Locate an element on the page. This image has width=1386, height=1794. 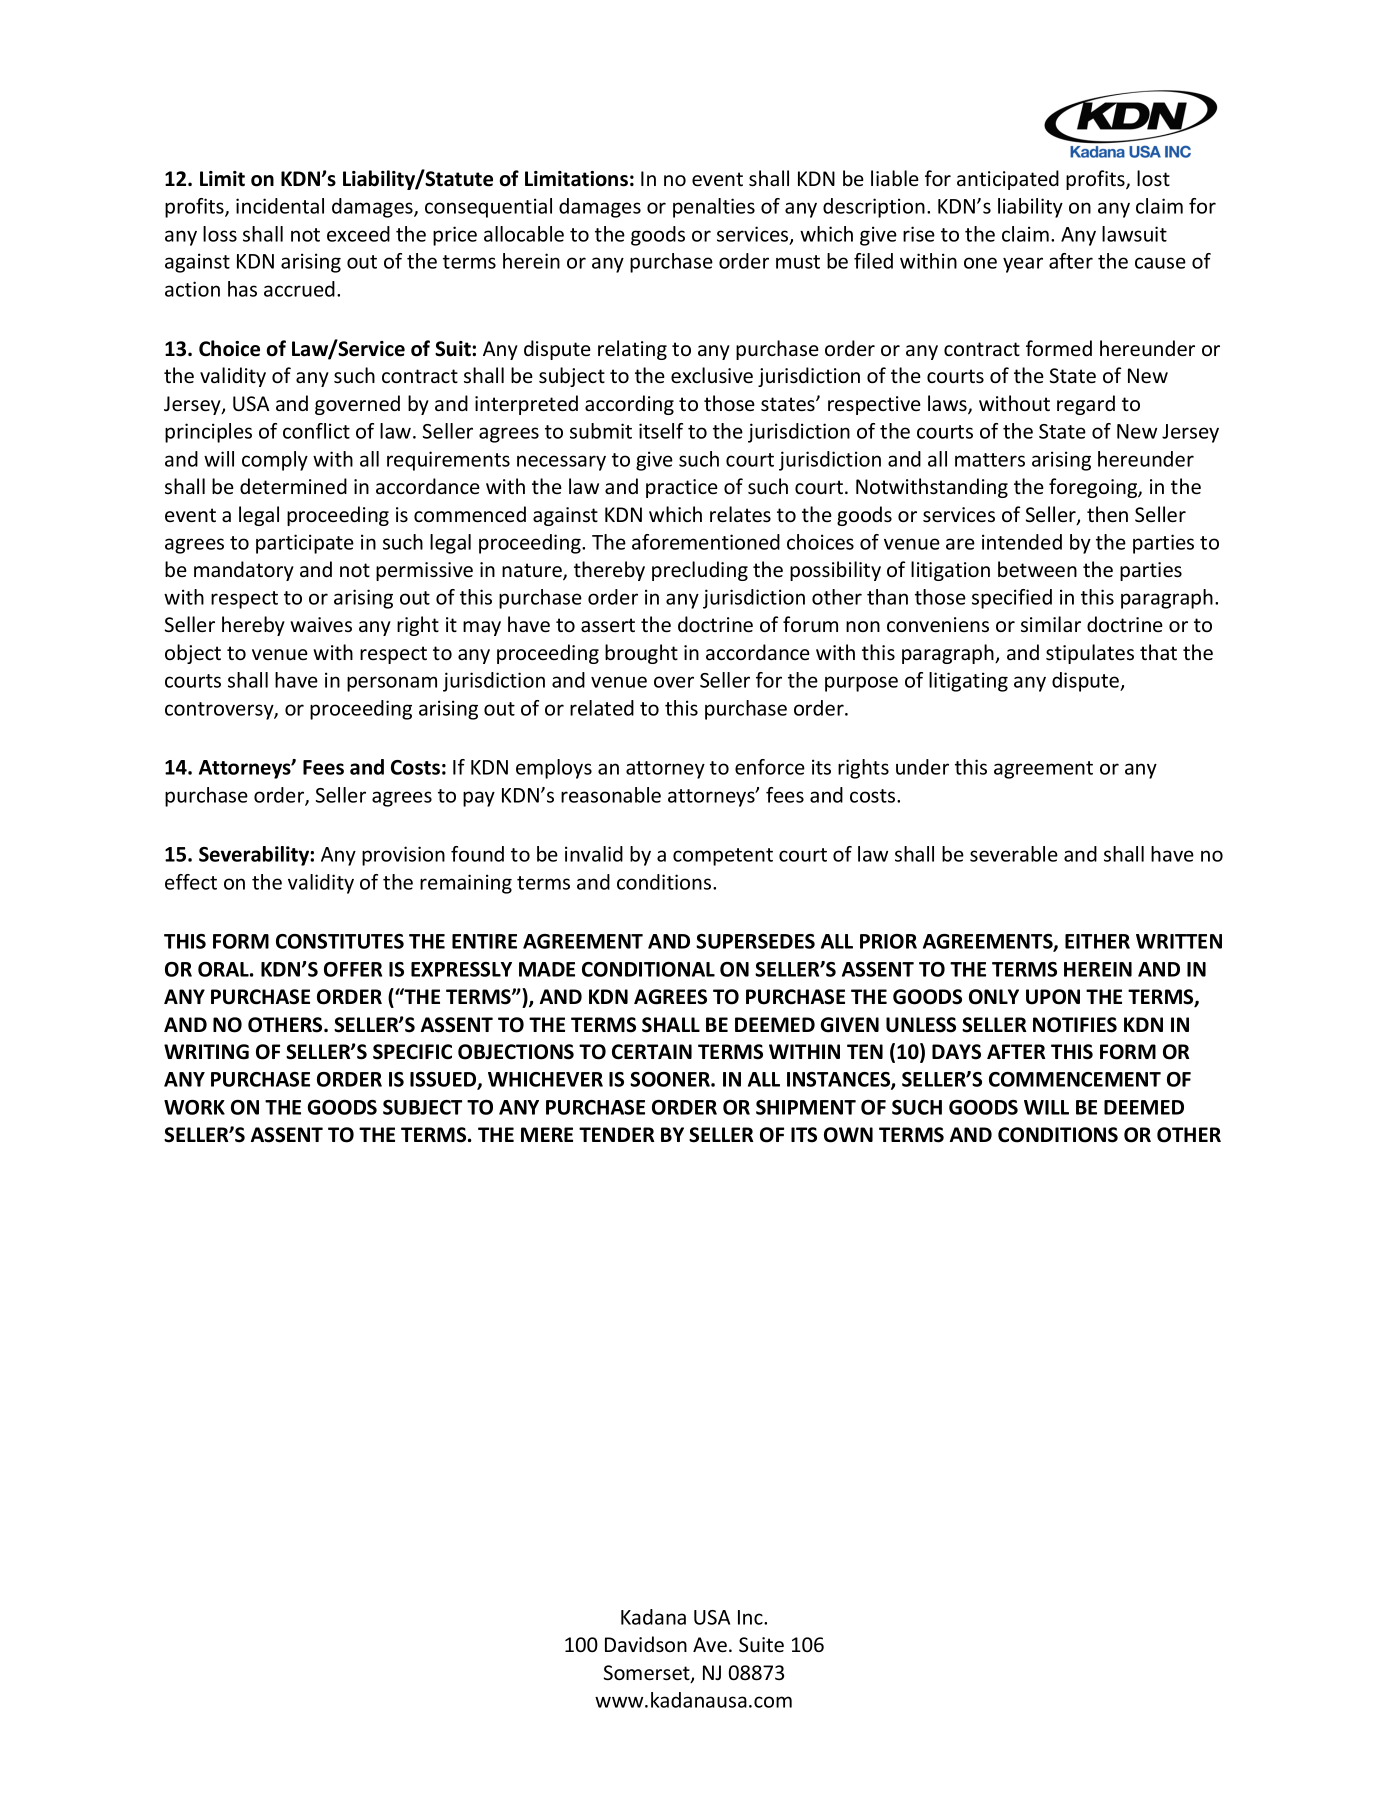
Davidson is located at coordinates (646, 1644).
